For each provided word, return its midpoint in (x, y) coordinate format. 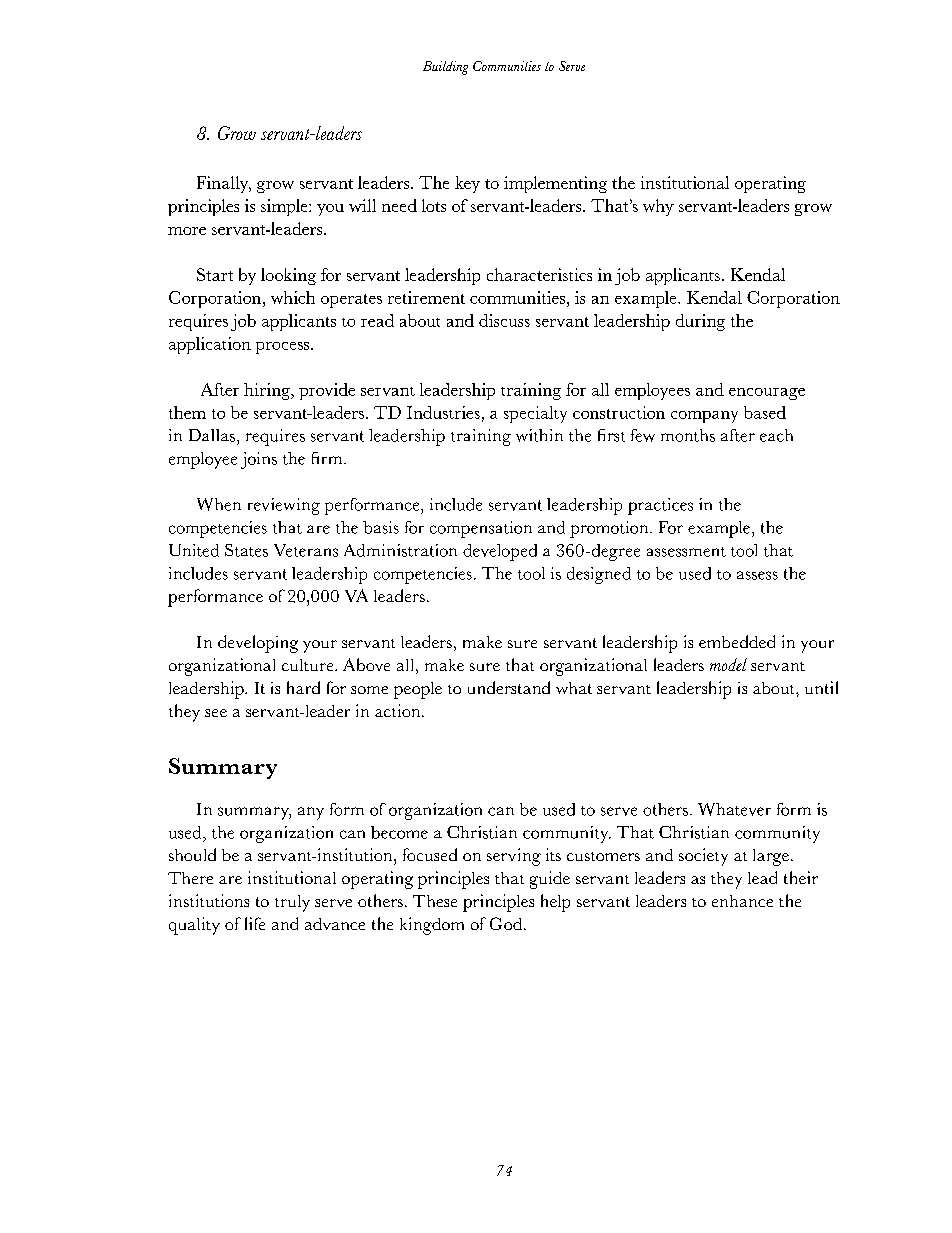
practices (660, 506)
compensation (481, 529)
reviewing (284, 506)
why (658, 207)
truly (292, 903)
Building (445, 68)
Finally (224, 184)
